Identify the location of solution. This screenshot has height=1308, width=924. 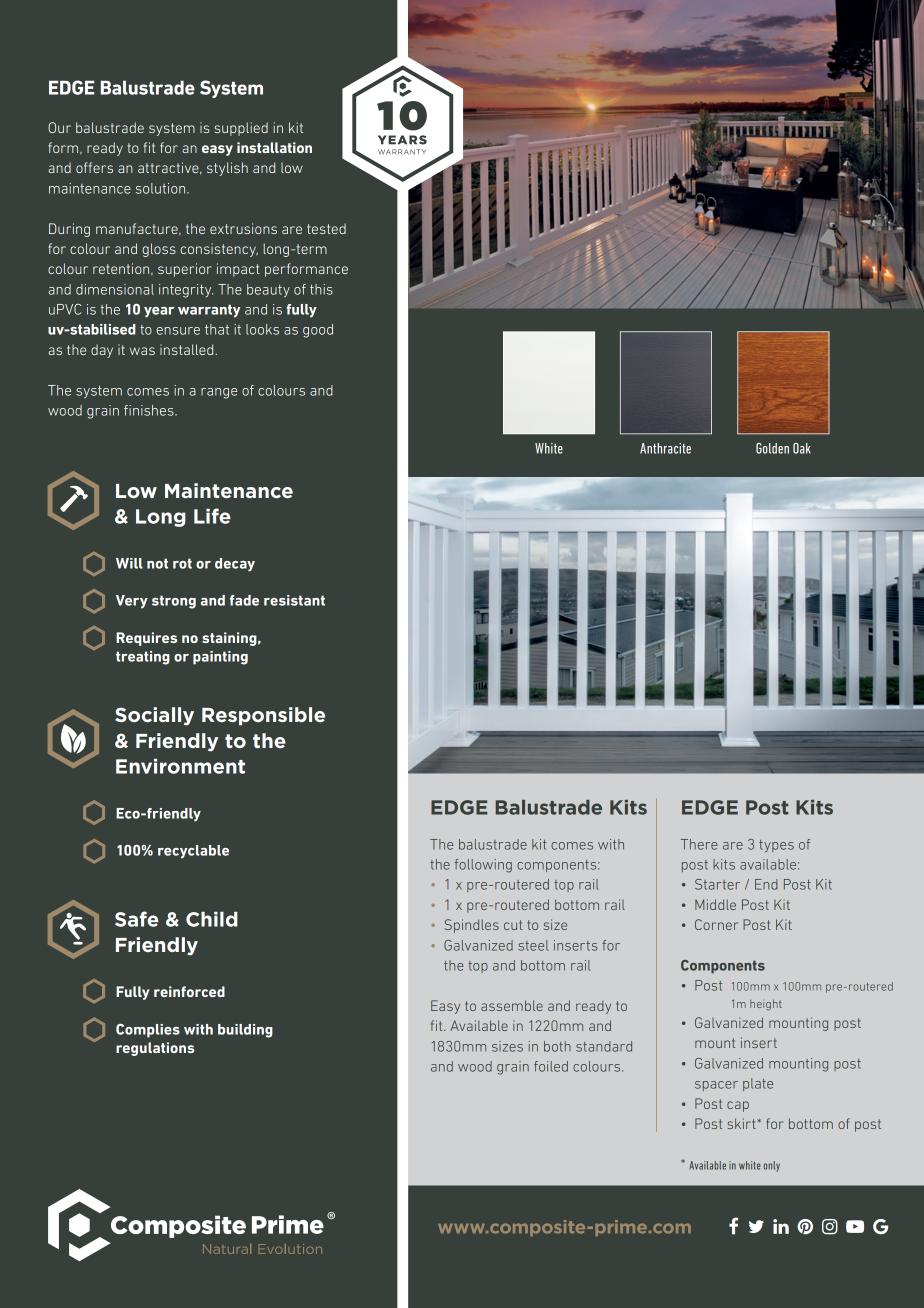
(162, 188).
